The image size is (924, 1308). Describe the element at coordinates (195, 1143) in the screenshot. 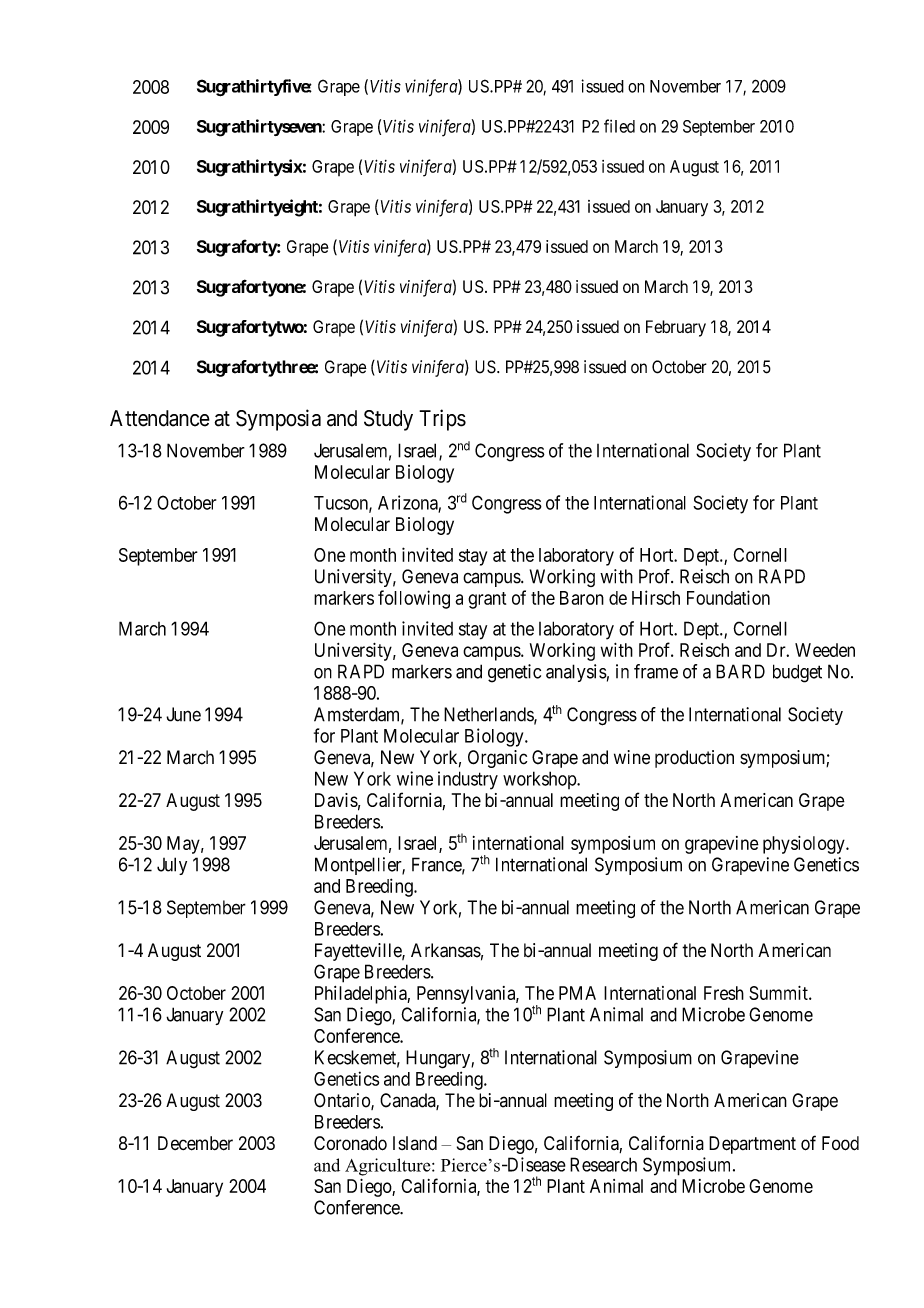

I see `December` at that location.
